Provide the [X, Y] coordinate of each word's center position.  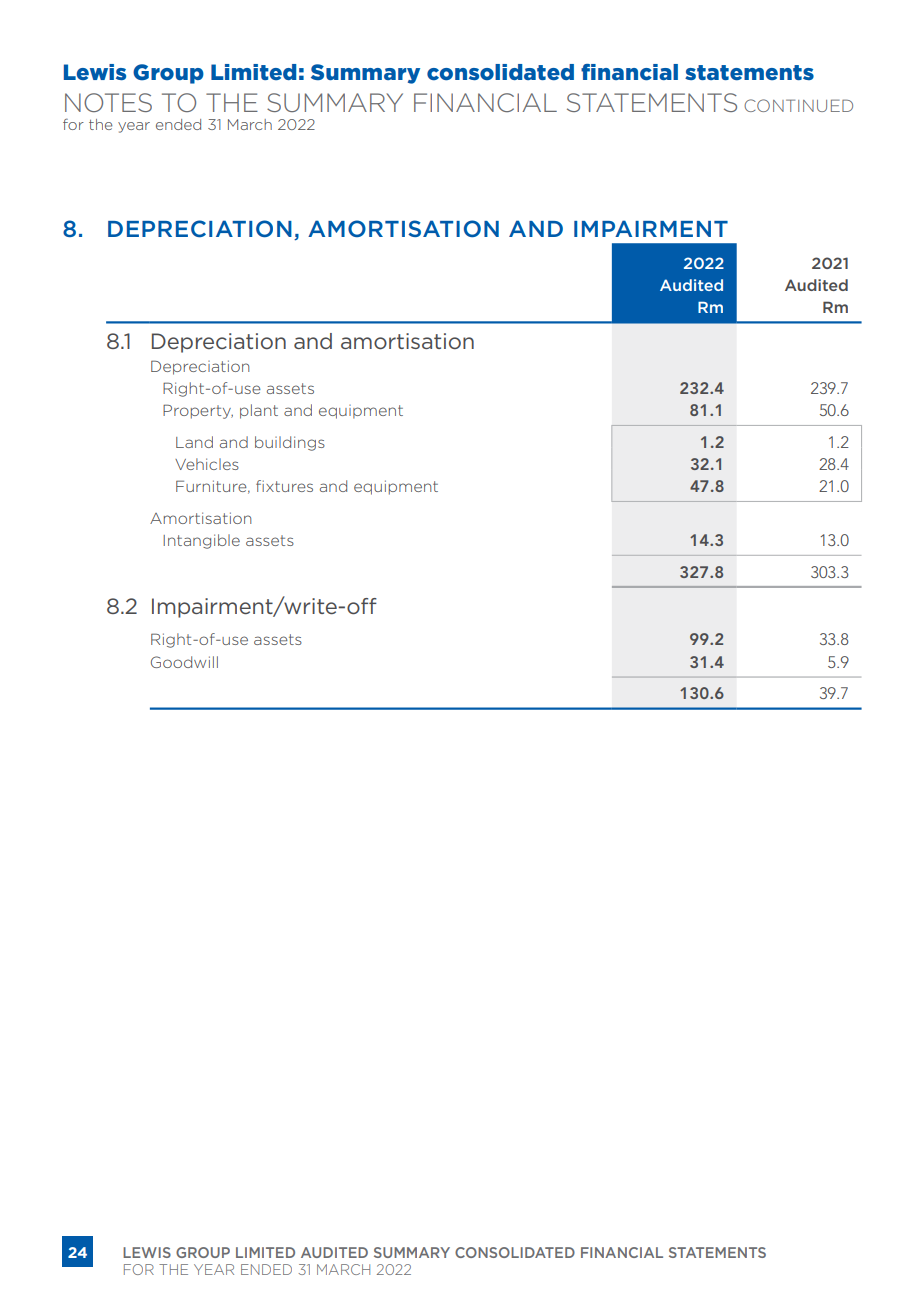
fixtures [284, 486]
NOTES [108, 102]
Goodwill [184, 662]
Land [194, 442]
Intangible [201, 541]
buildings [290, 443]
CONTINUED [798, 105]
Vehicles [207, 464]
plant [259, 411]
